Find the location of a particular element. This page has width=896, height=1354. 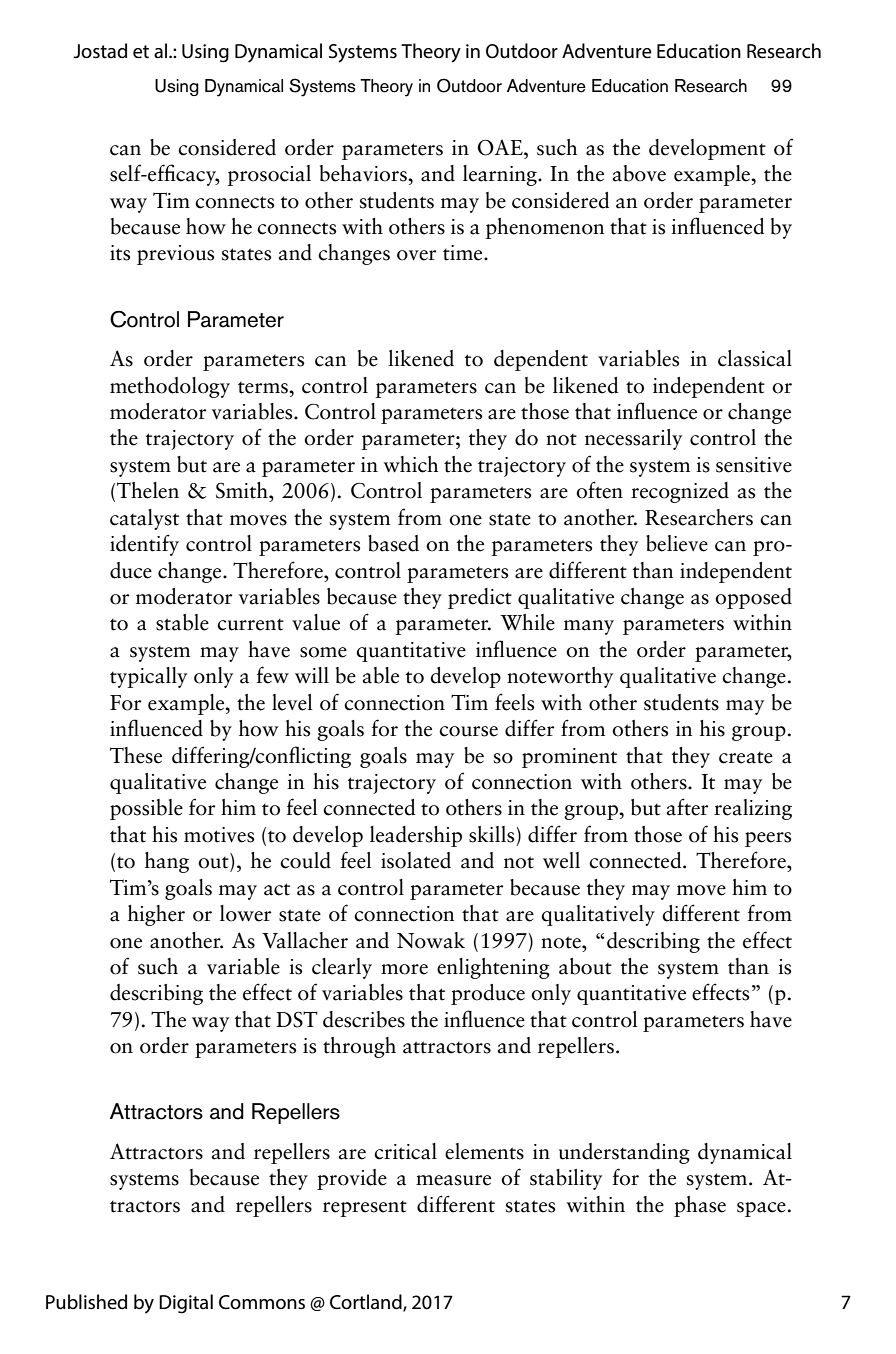

above is located at coordinates (639, 173).
